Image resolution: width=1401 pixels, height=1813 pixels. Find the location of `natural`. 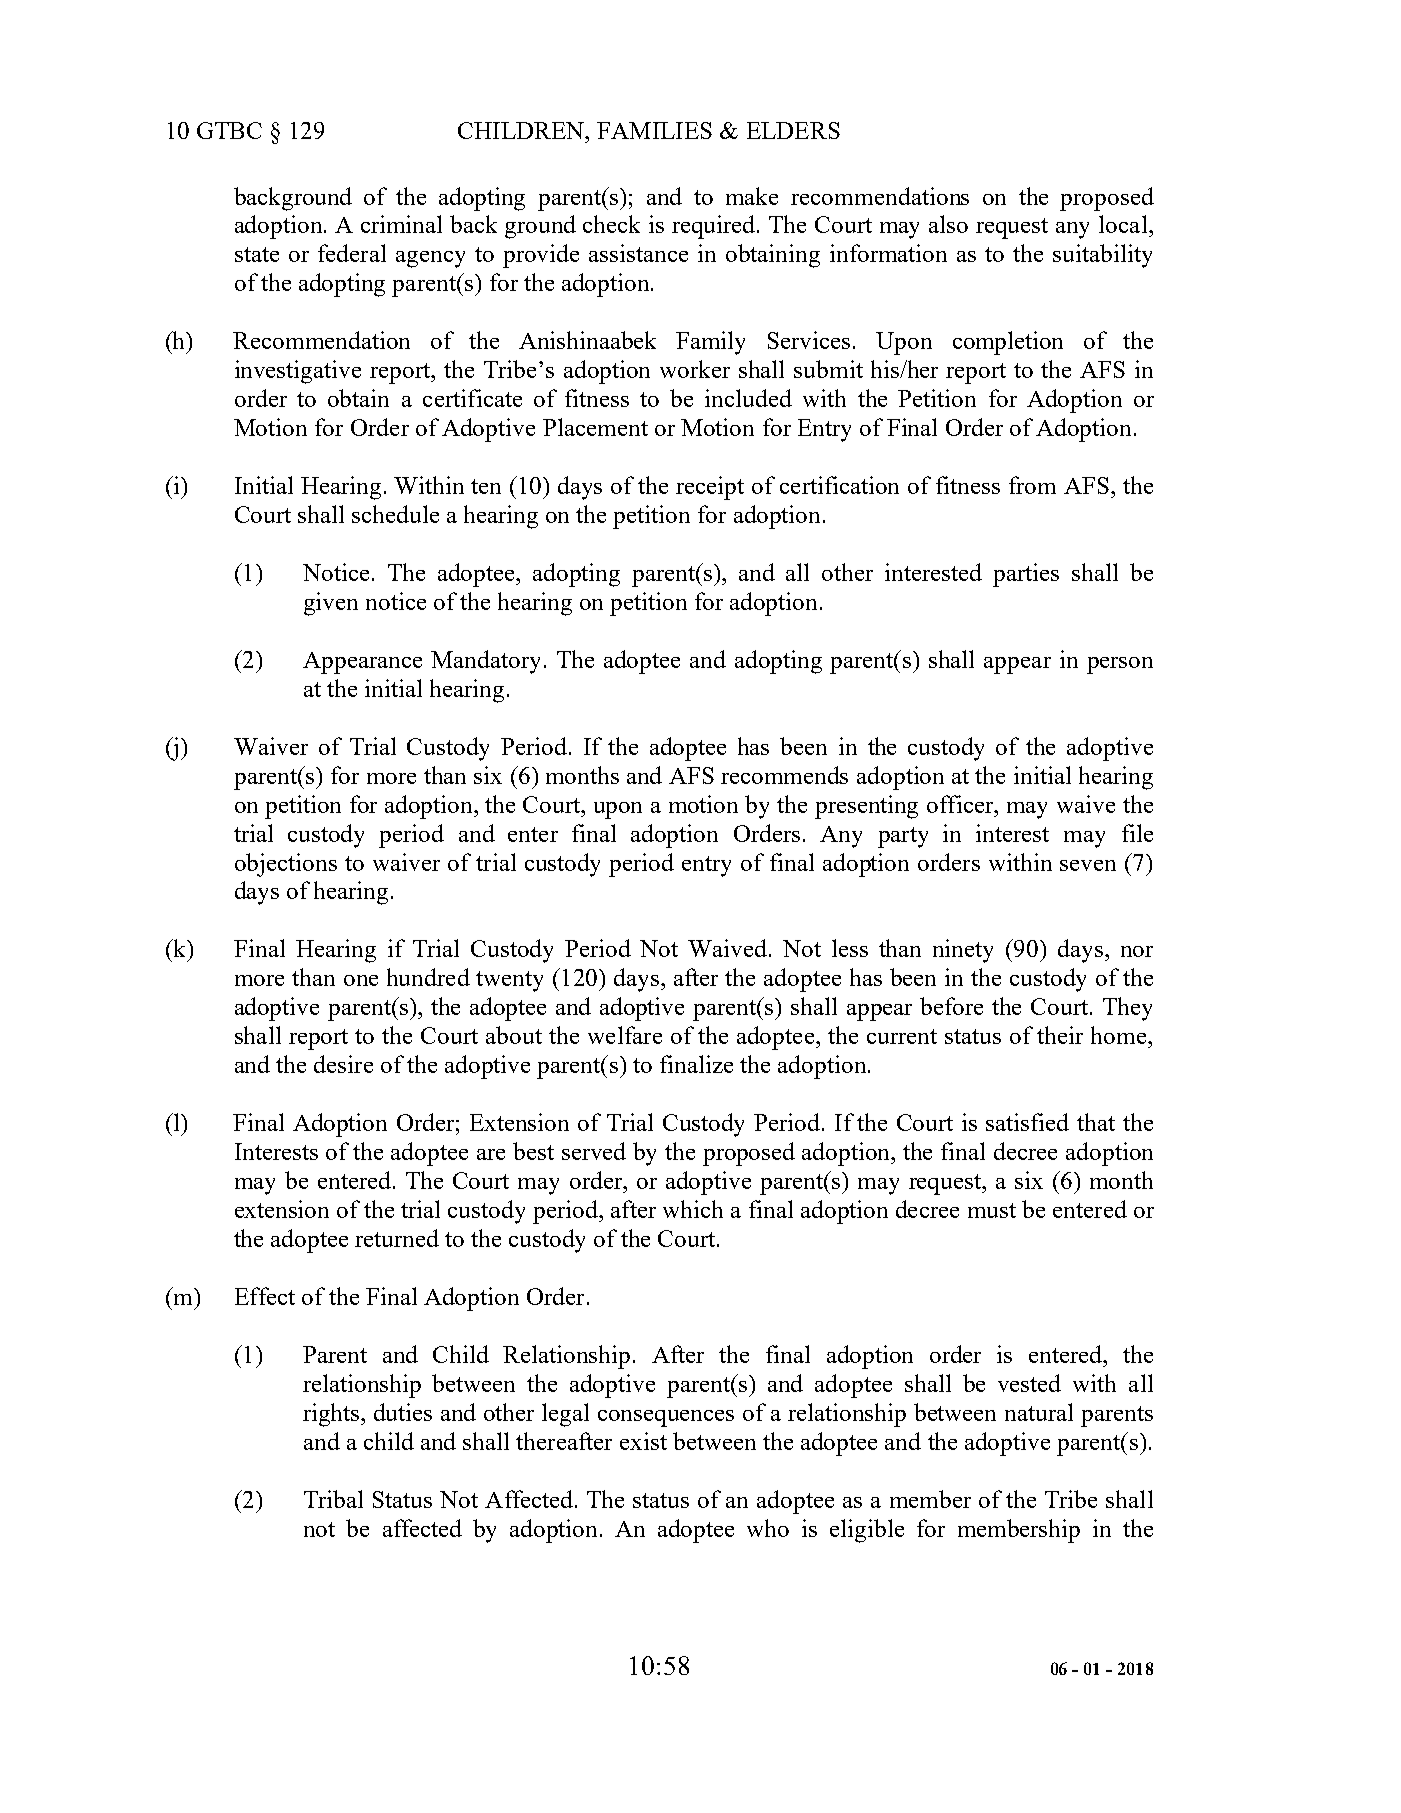

natural is located at coordinates (1039, 1412).
